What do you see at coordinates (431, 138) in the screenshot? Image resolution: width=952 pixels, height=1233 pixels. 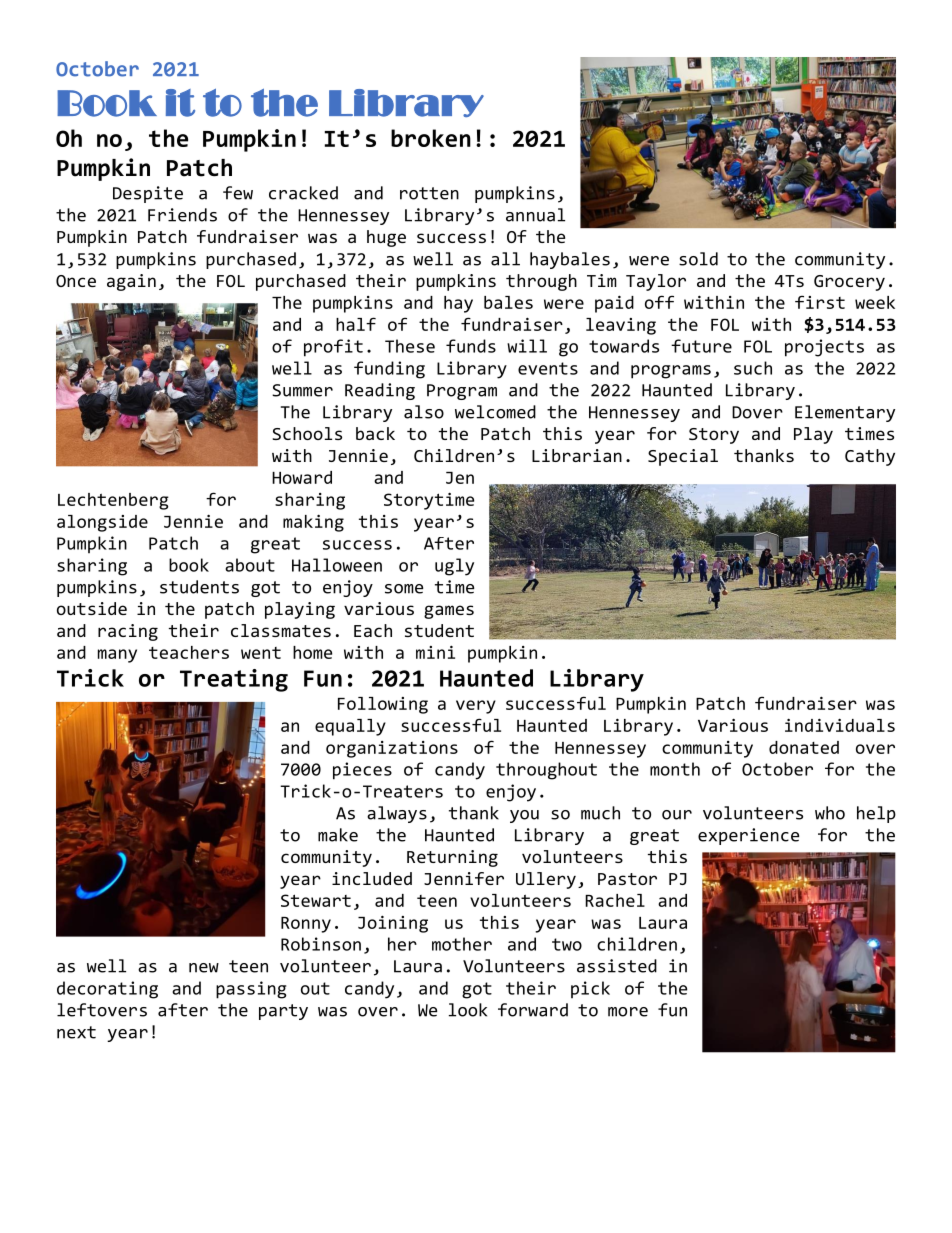 I see `broken` at bounding box center [431, 138].
